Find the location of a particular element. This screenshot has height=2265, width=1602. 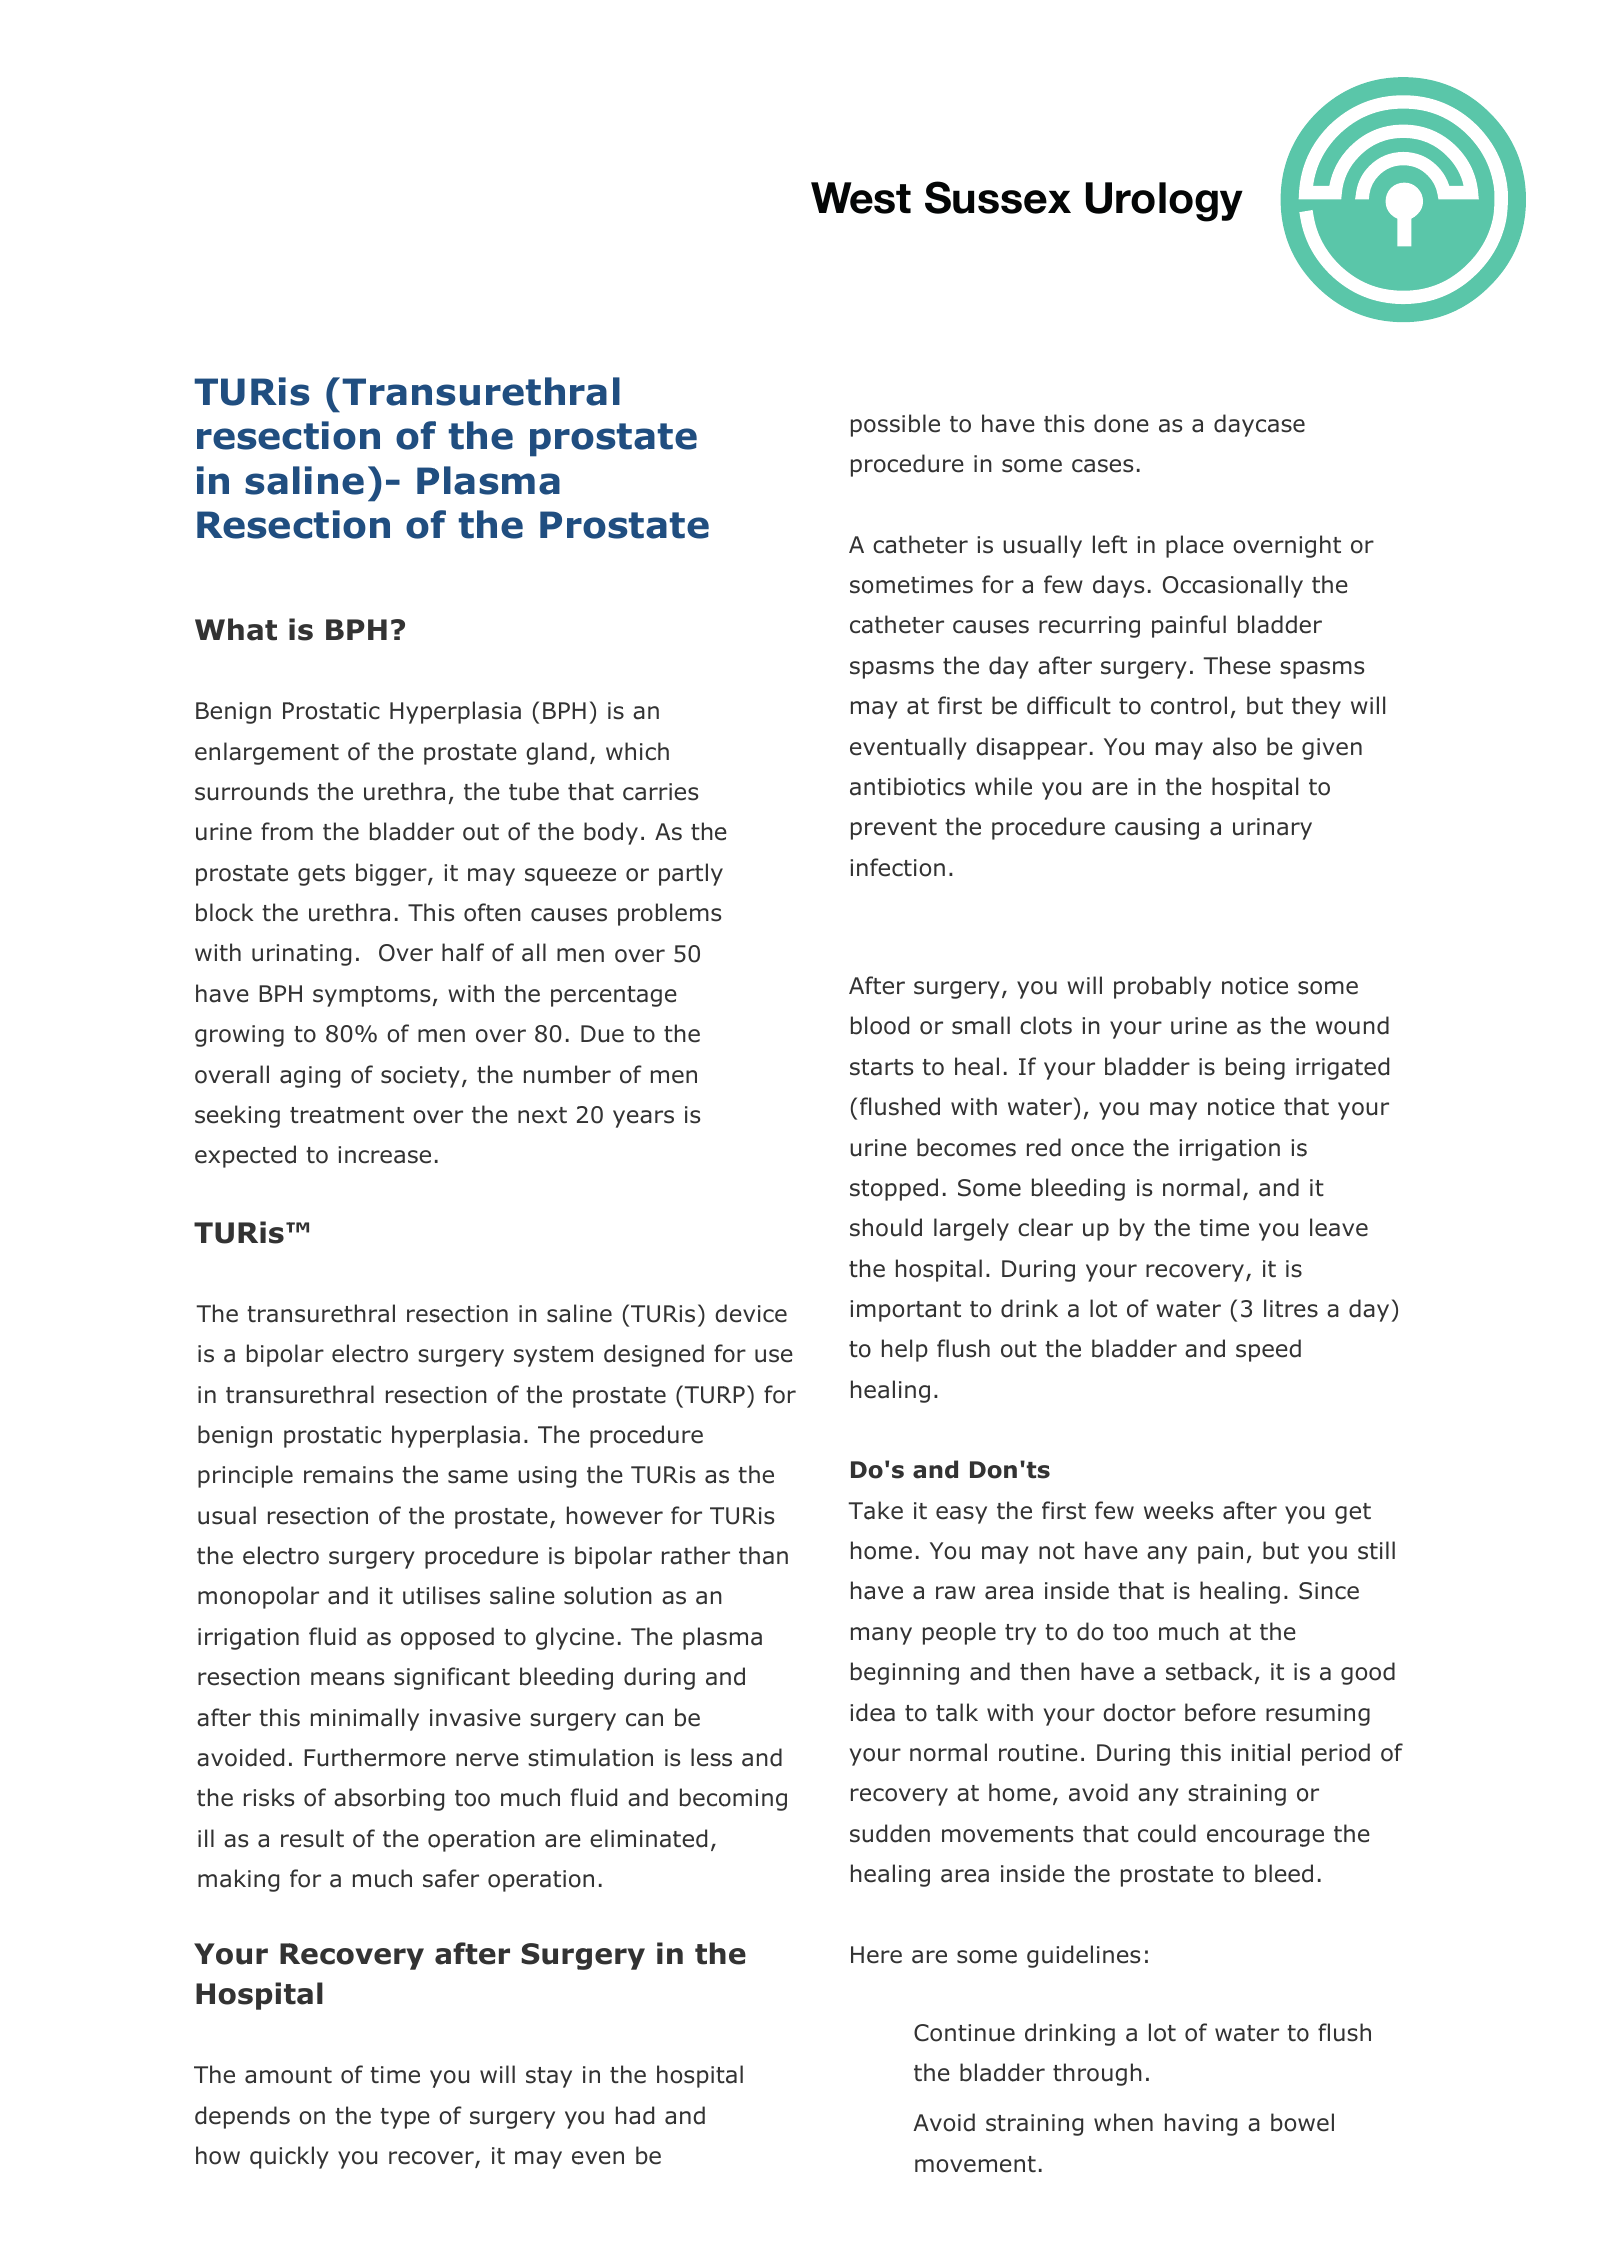

litre is located at coordinates (1286, 1308).
